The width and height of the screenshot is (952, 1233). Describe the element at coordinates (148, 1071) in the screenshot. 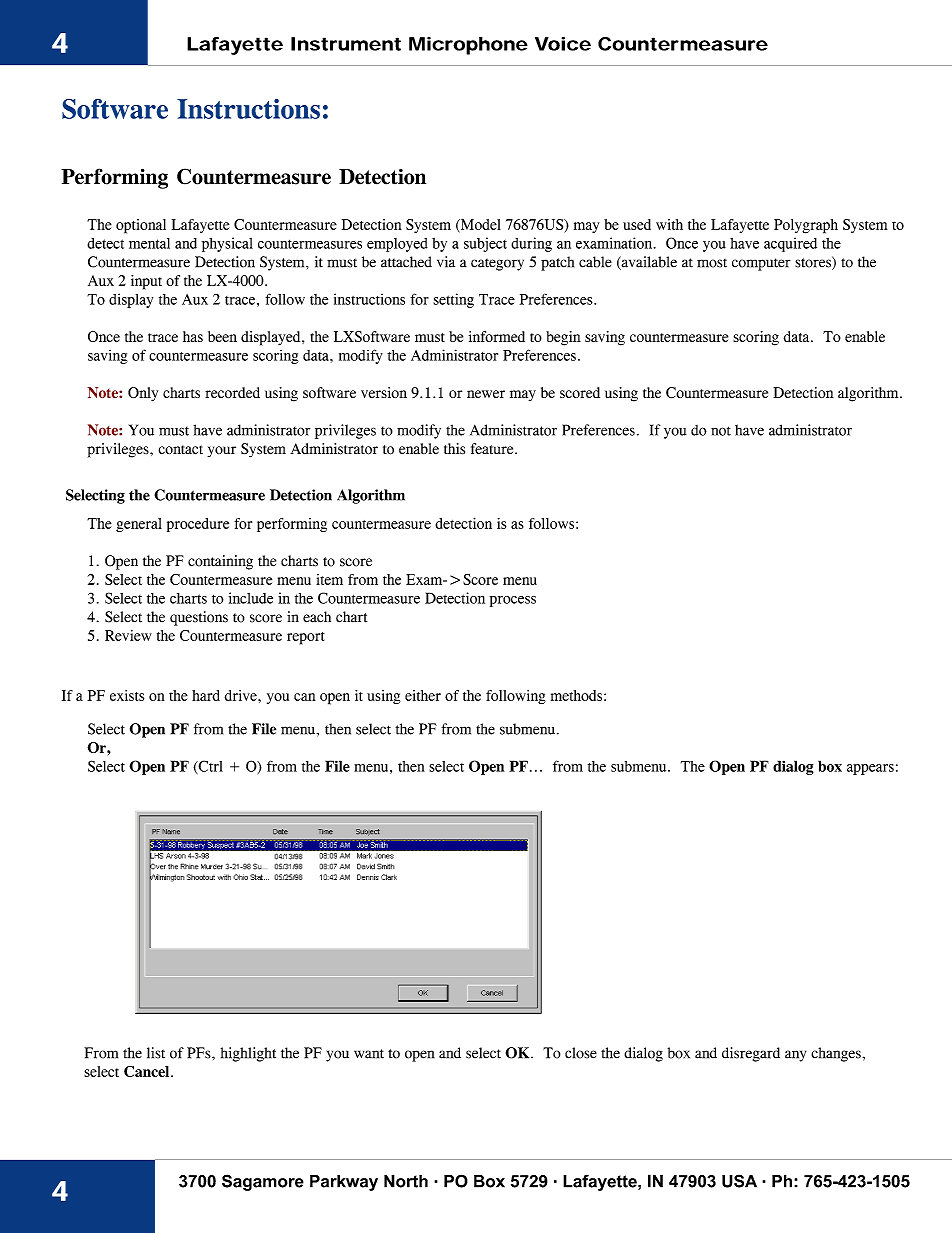

I see `Cancel` at that location.
